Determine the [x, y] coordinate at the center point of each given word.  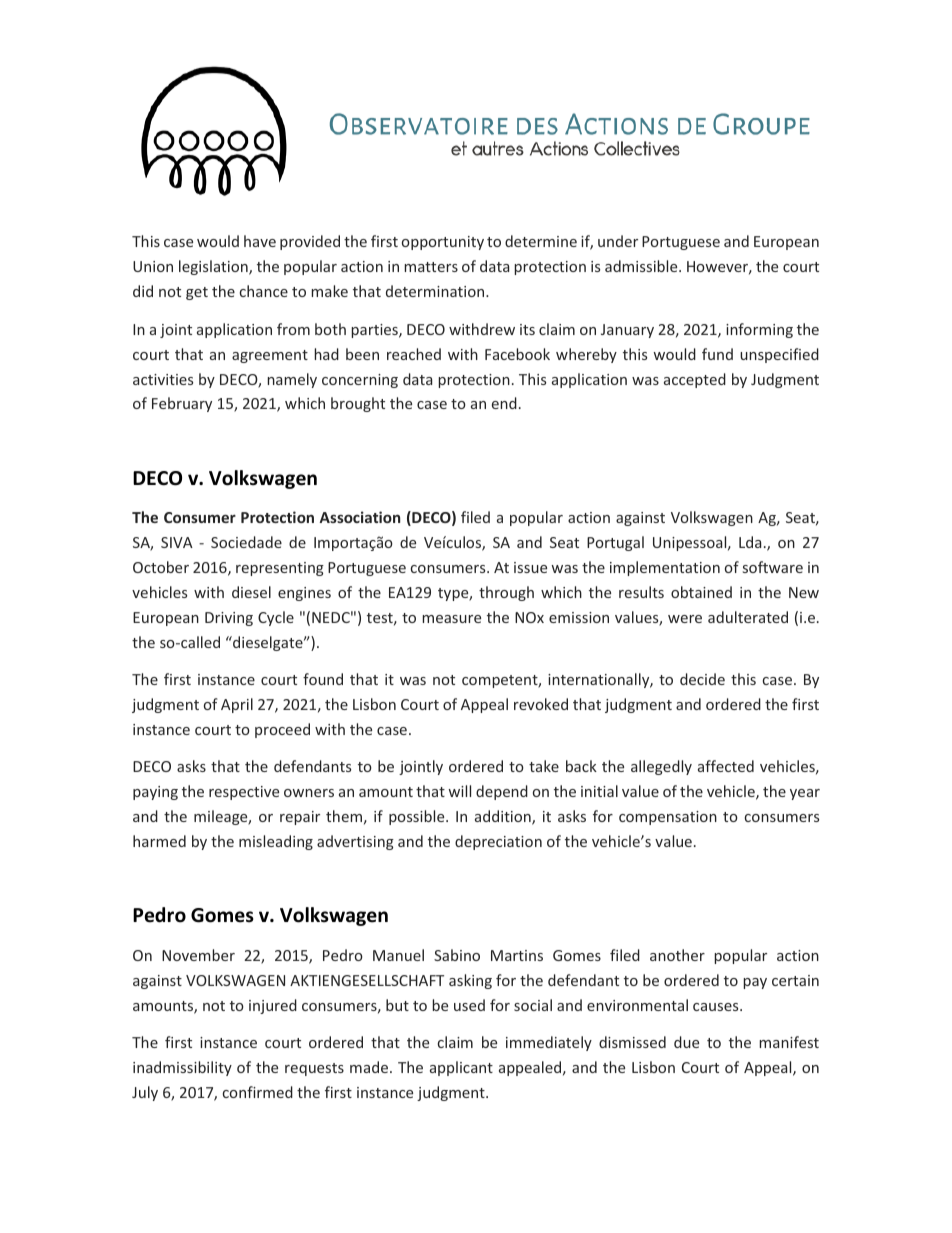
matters [431, 267]
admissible [642, 266]
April [237, 705]
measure [451, 619]
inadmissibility [182, 1068]
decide [702, 679]
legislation [214, 267]
